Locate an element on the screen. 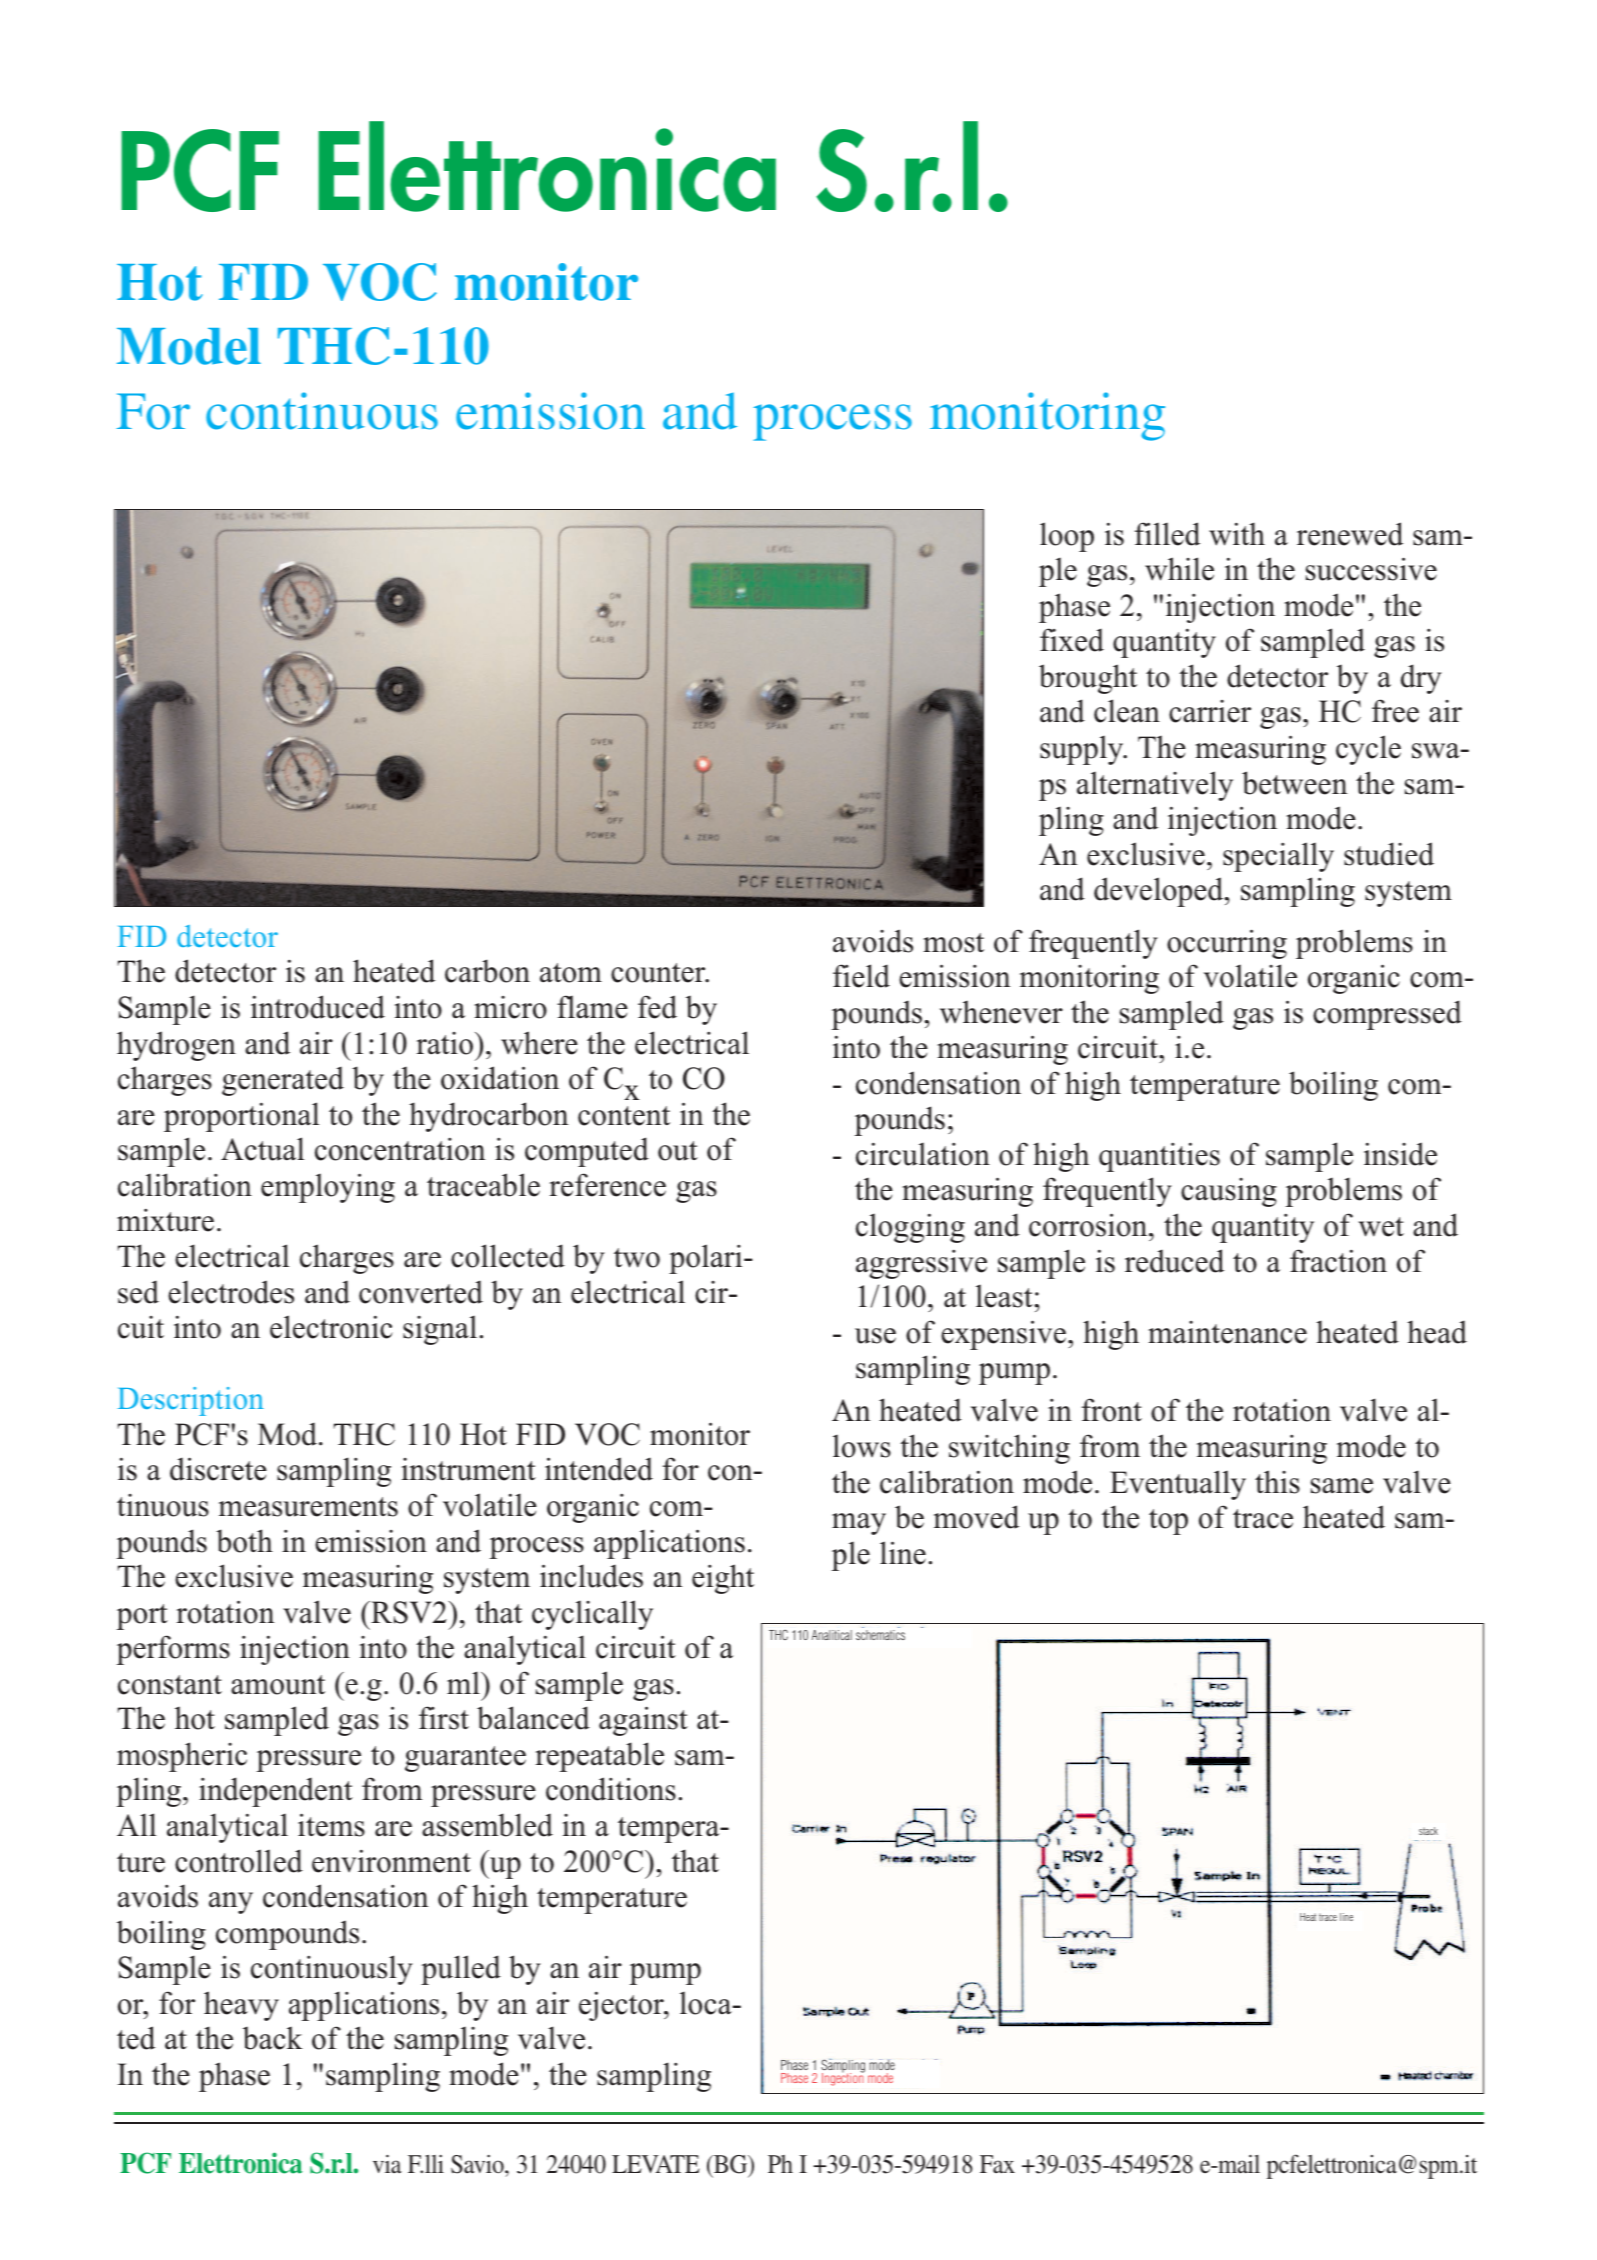  conditions is located at coordinates (611, 1789).
